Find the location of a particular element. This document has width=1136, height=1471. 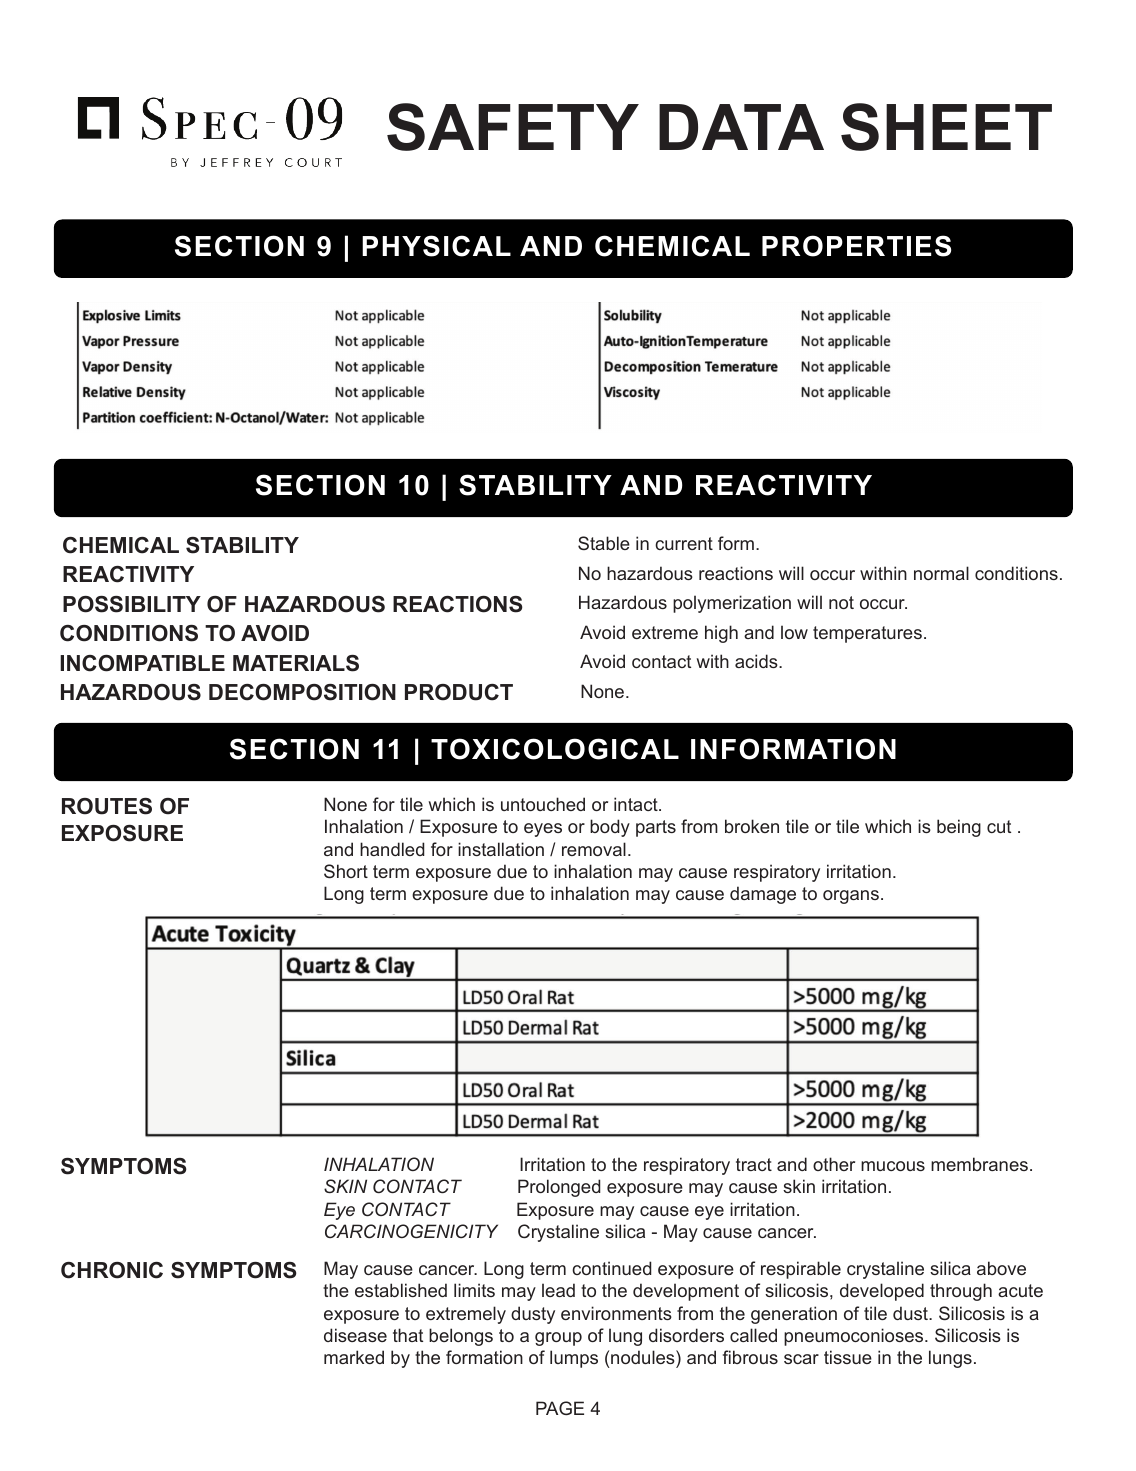

SAFETY is located at coordinates (513, 127).
